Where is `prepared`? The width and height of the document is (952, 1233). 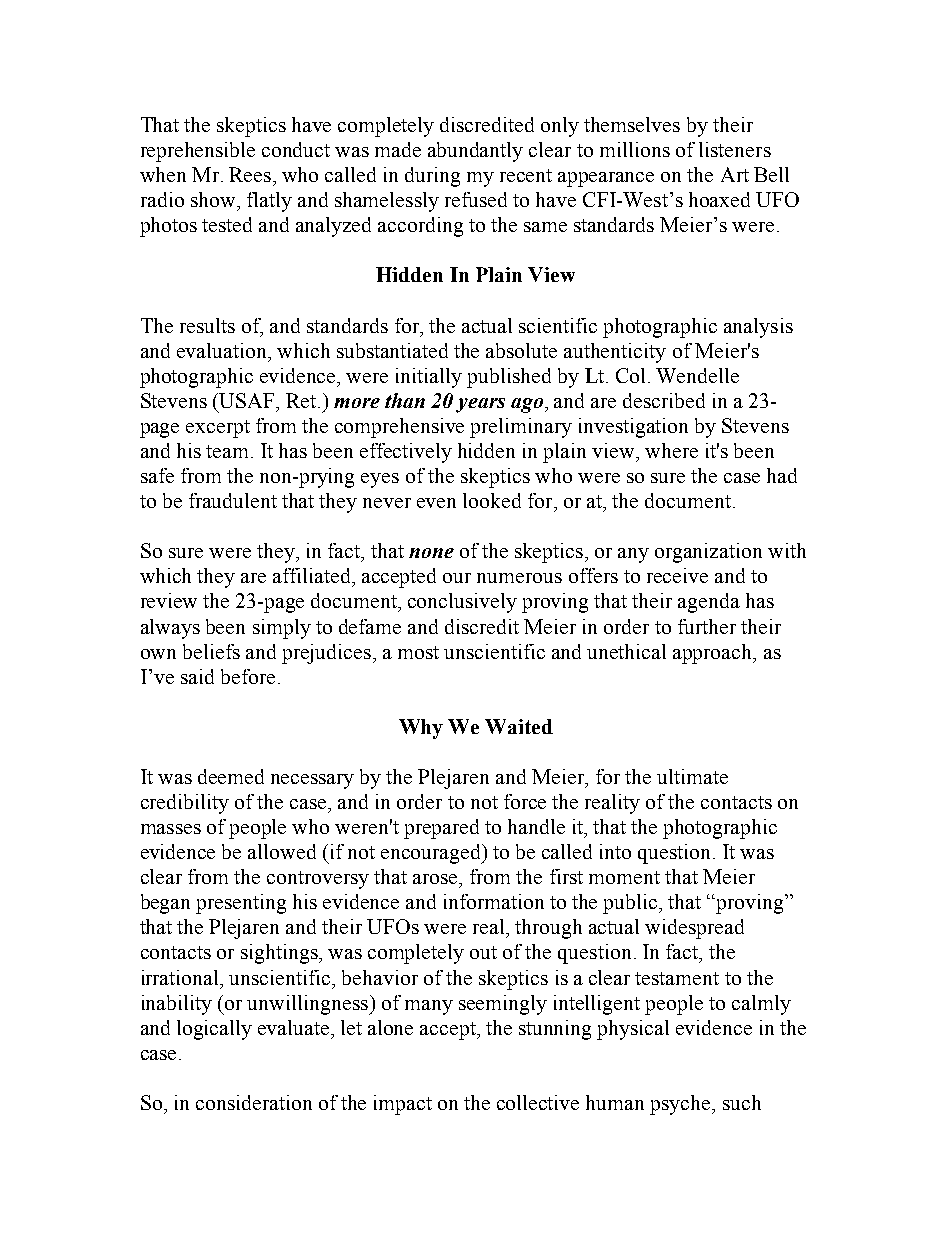
prepared is located at coordinates (441, 829).
